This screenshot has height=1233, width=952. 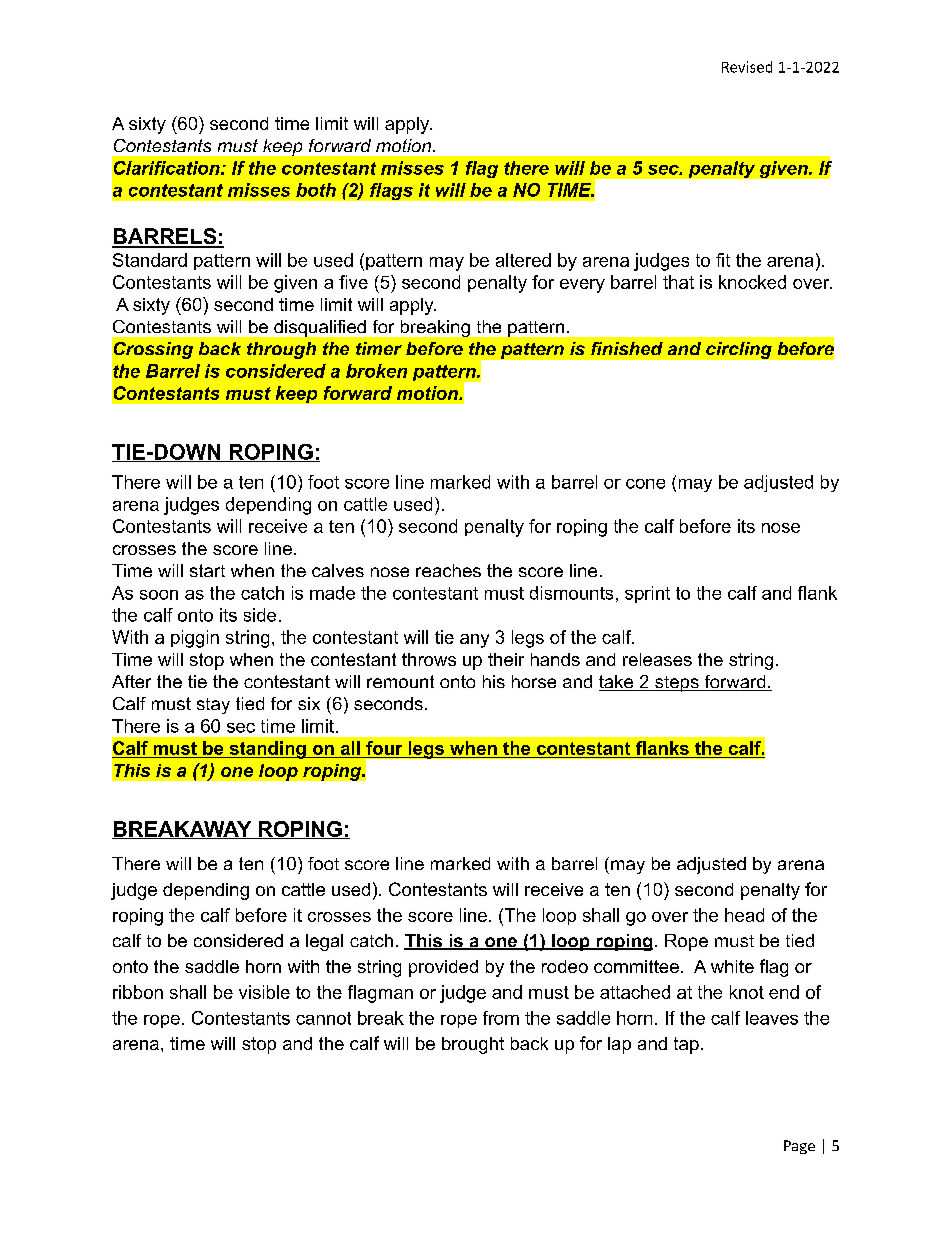 What do you see at coordinates (523, 260) in the screenshot?
I see `altered` at bounding box center [523, 260].
